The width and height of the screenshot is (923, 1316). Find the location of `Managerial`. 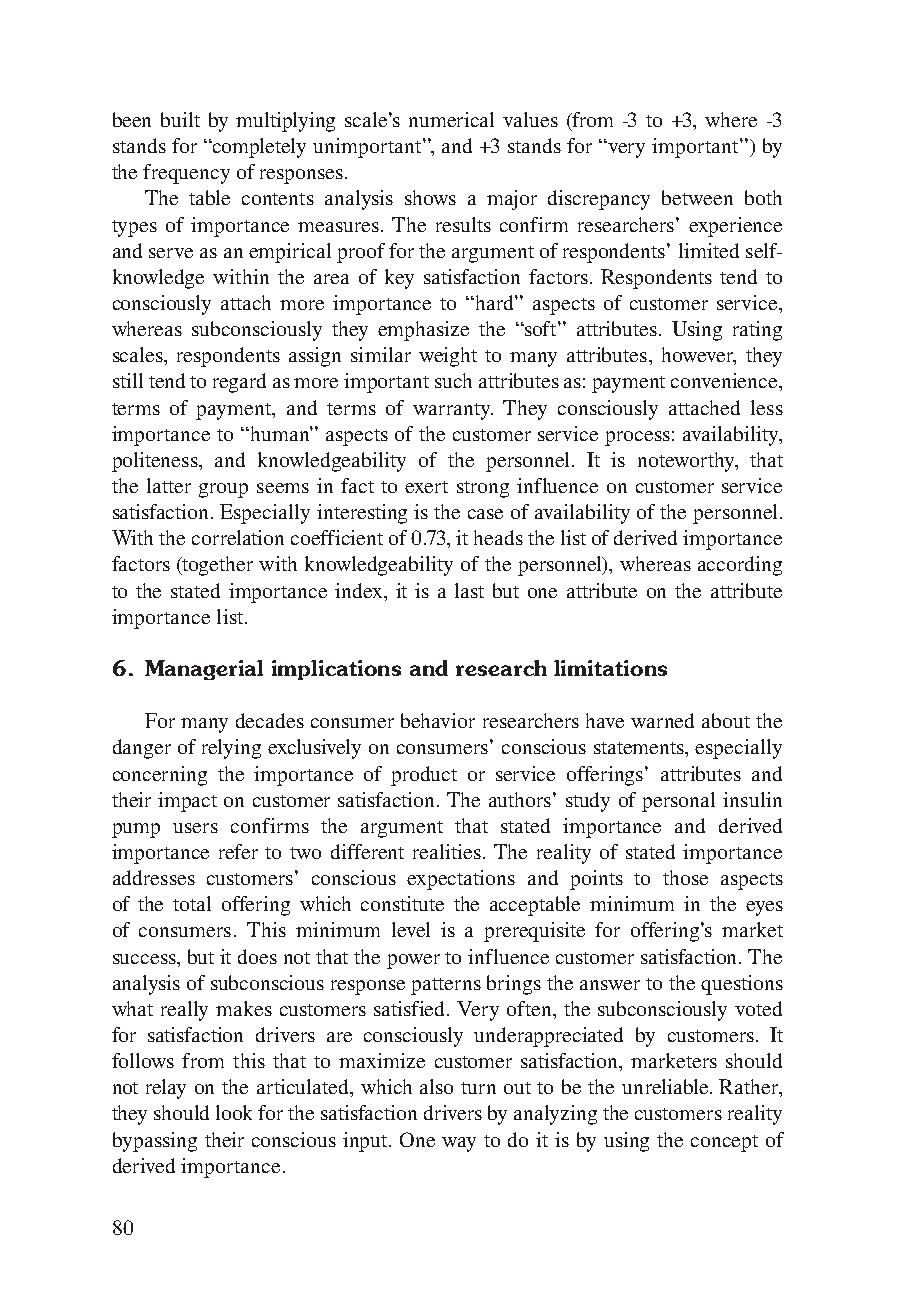

Managerial is located at coordinates (204, 670).
